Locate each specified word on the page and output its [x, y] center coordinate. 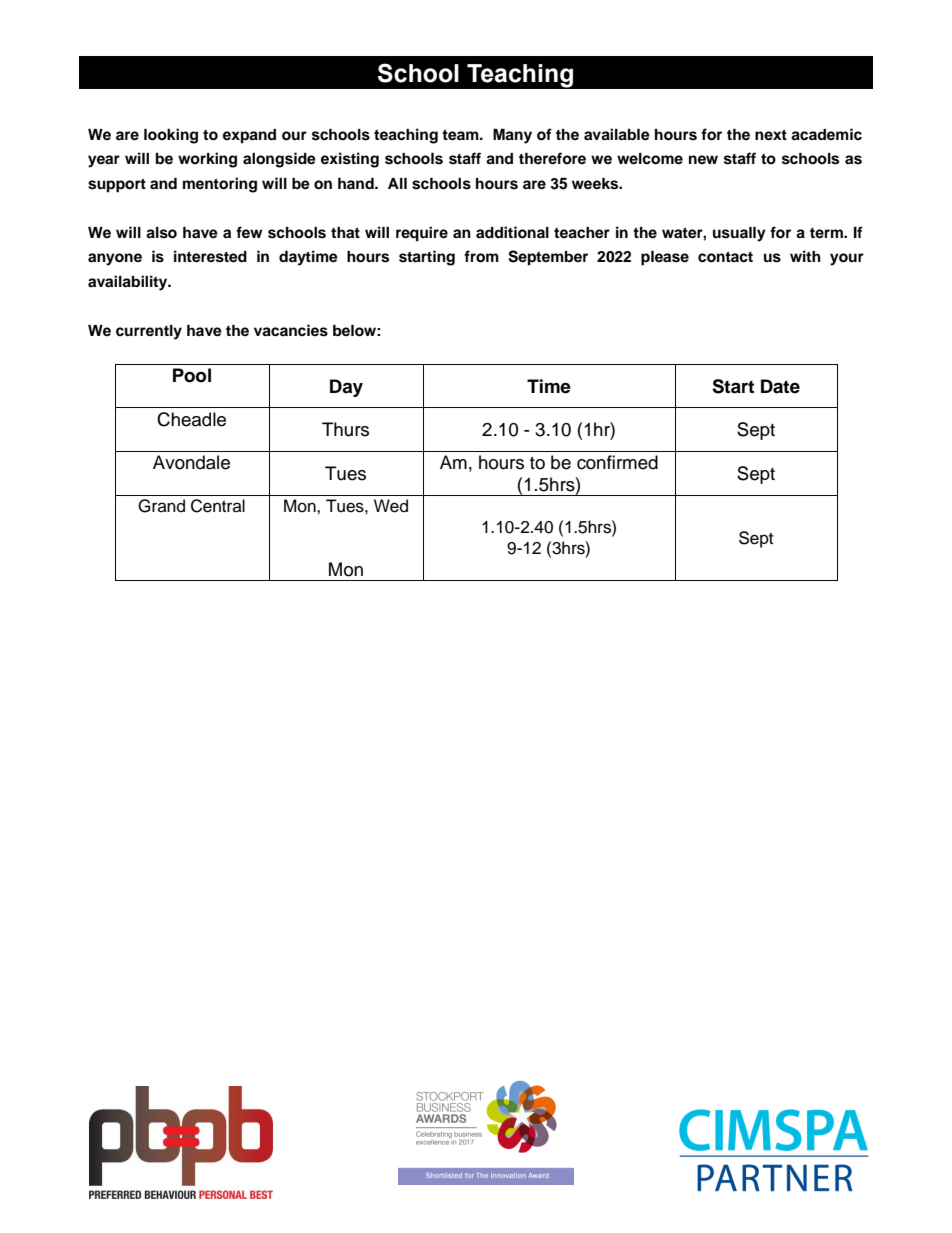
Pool [192, 375]
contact [725, 257]
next [771, 135]
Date [780, 386]
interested [210, 256]
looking [171, 136]
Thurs [345, 429]
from [481, 256]
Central [218, 506]
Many [512, 136]
